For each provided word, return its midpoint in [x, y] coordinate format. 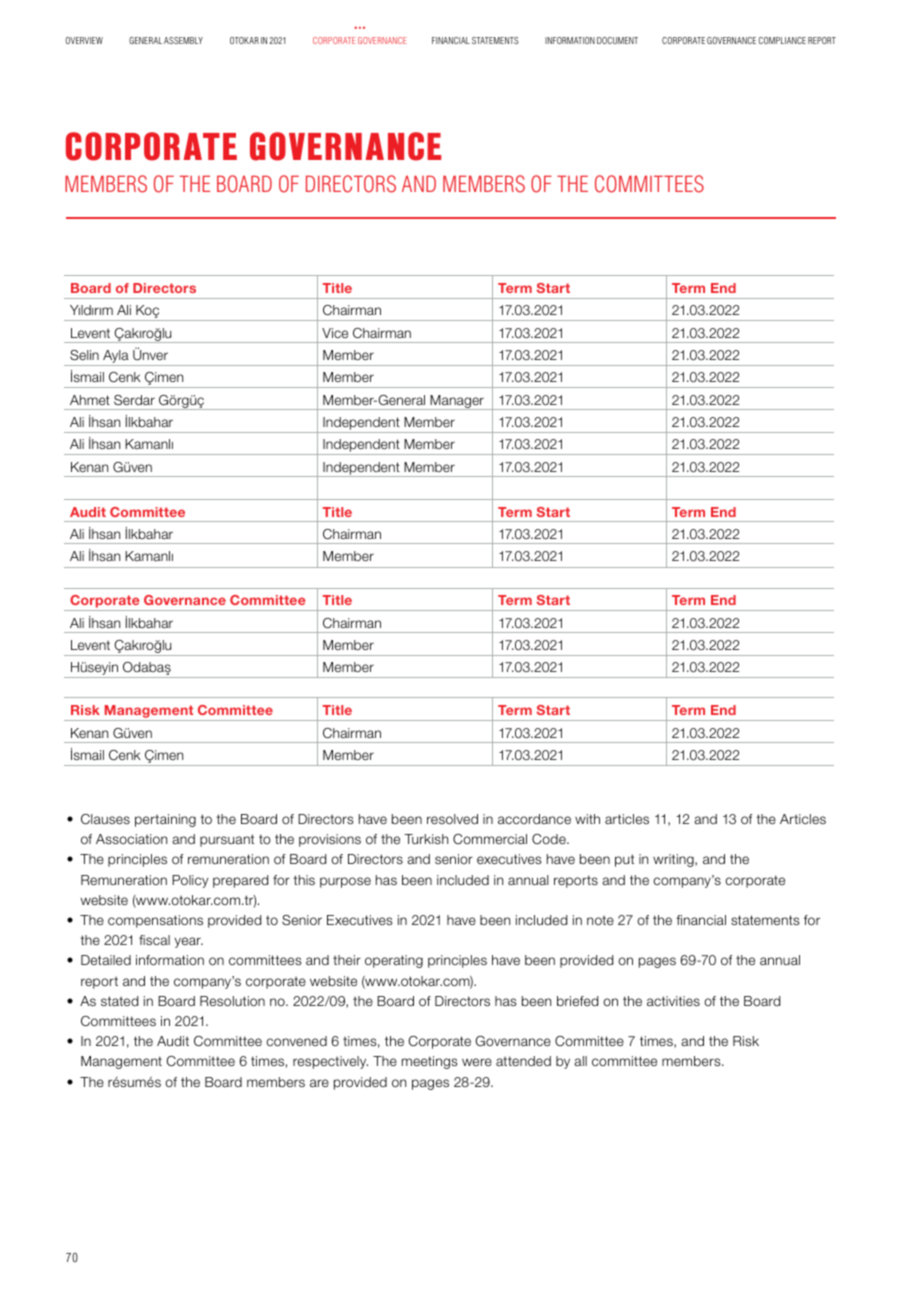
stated [119, 1001]
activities [673, 1001]
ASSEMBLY [183, 40]
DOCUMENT [617, 40]
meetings [430, 1062]
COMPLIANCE [782, 40]
